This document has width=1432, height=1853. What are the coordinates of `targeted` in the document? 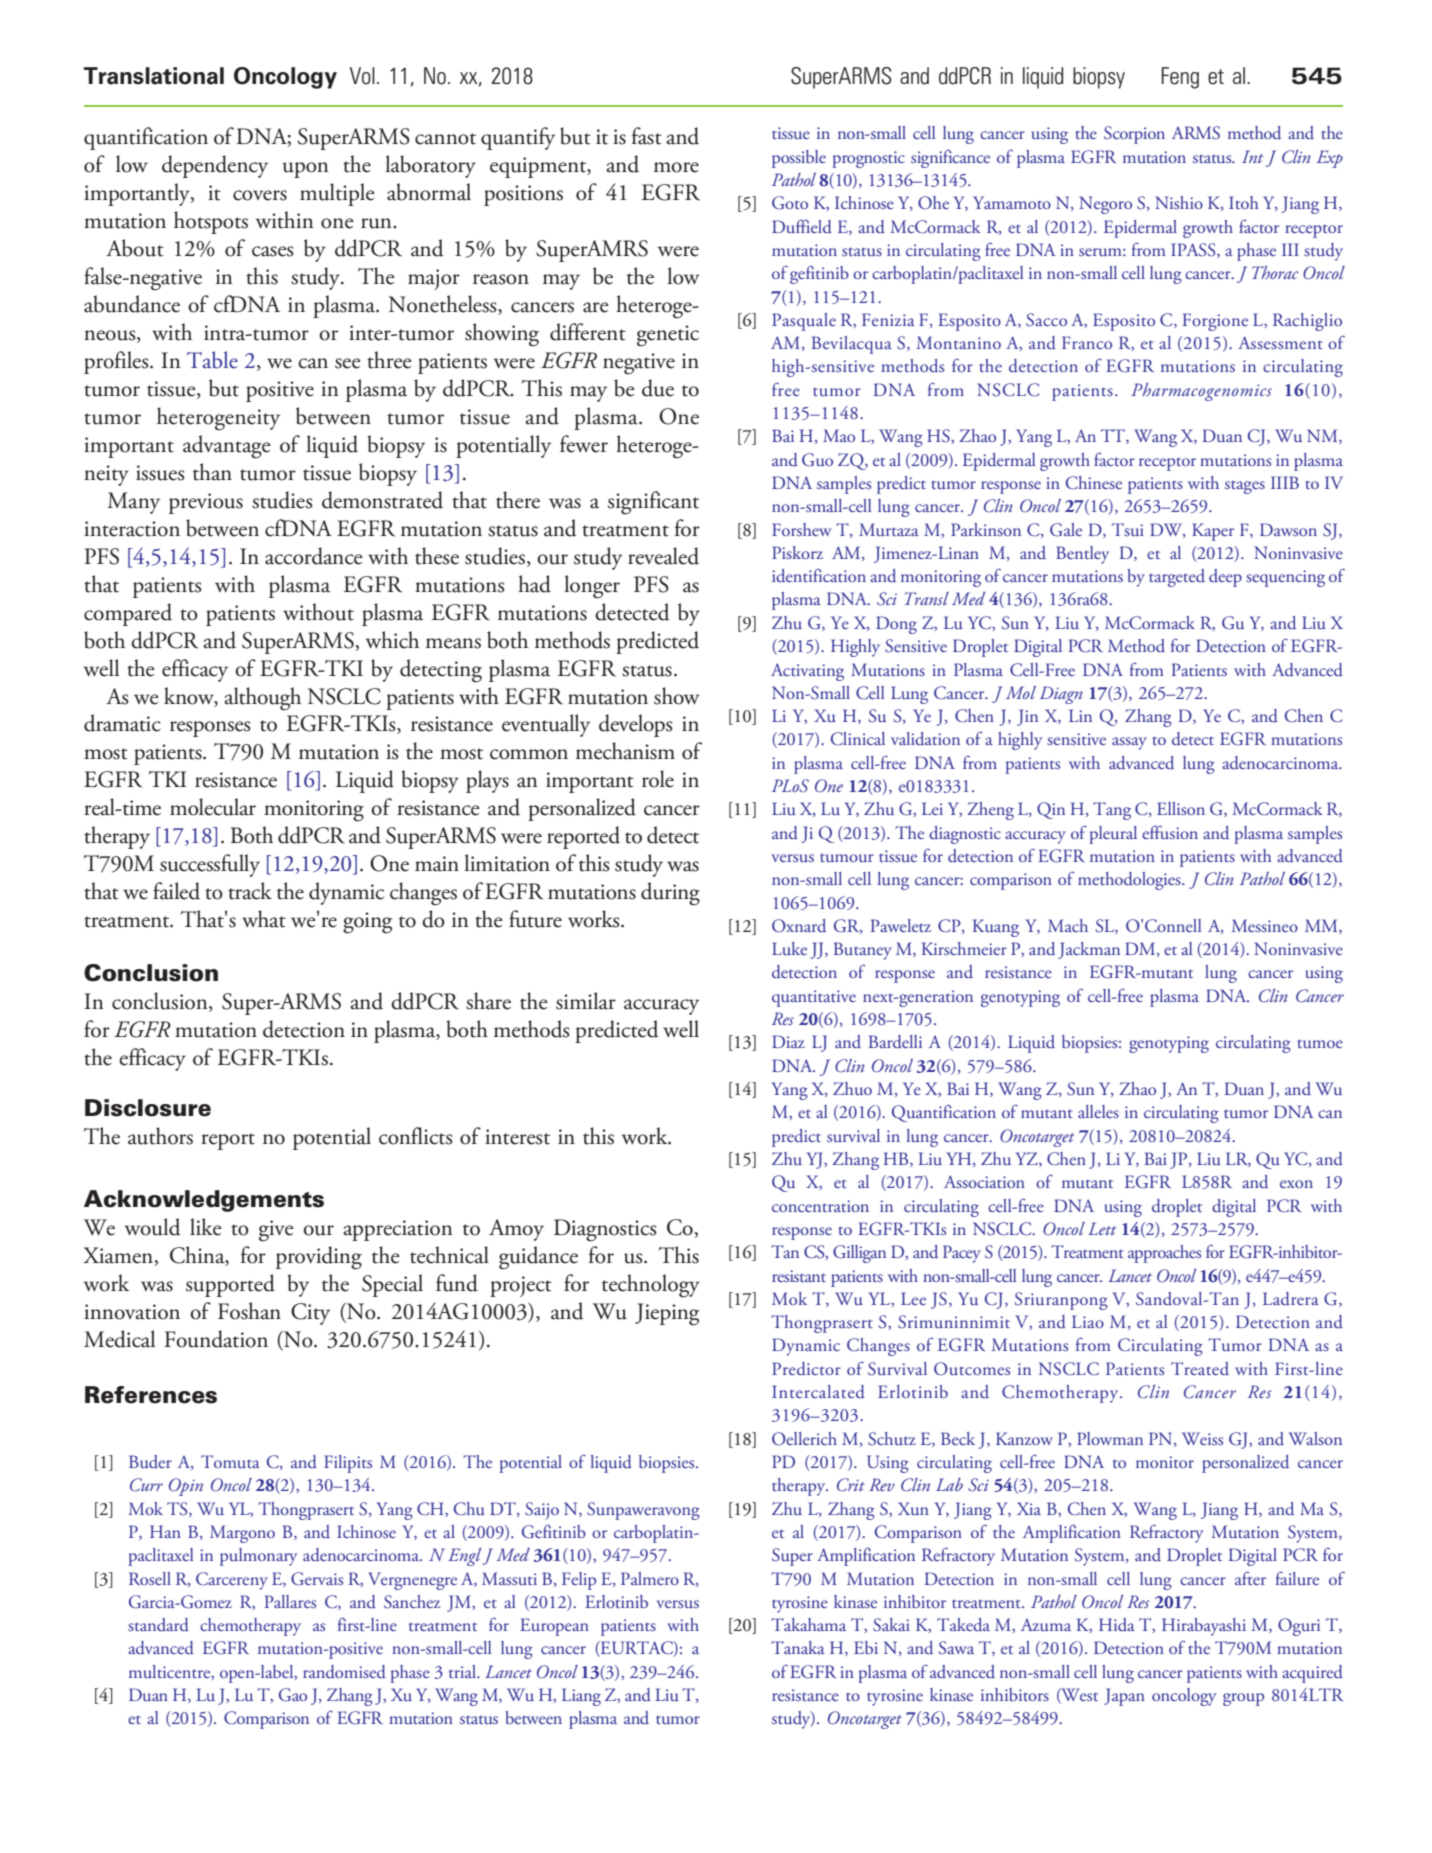 It's located at (1177, 578).
